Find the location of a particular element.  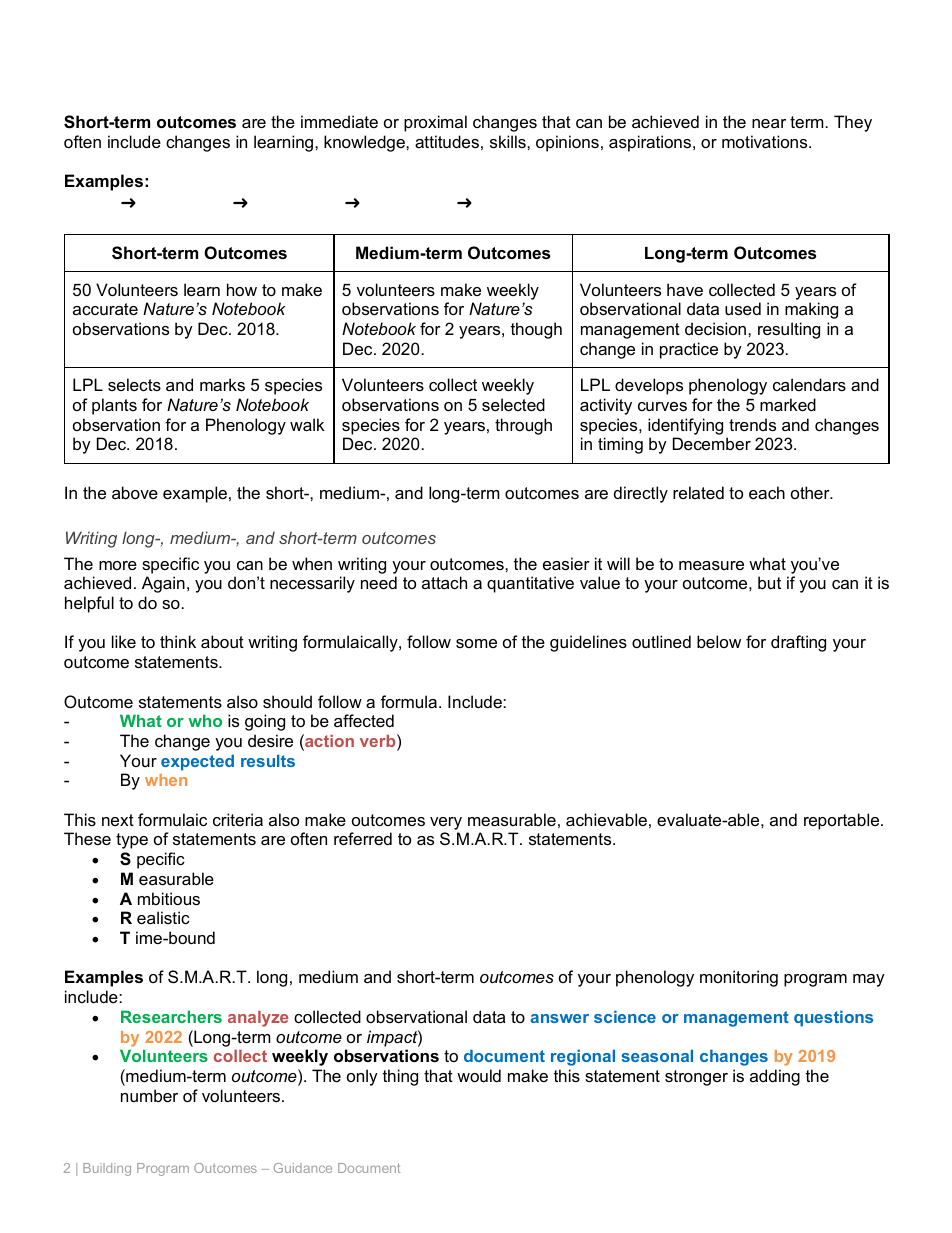

number is located at coordinates (149, 1095).
